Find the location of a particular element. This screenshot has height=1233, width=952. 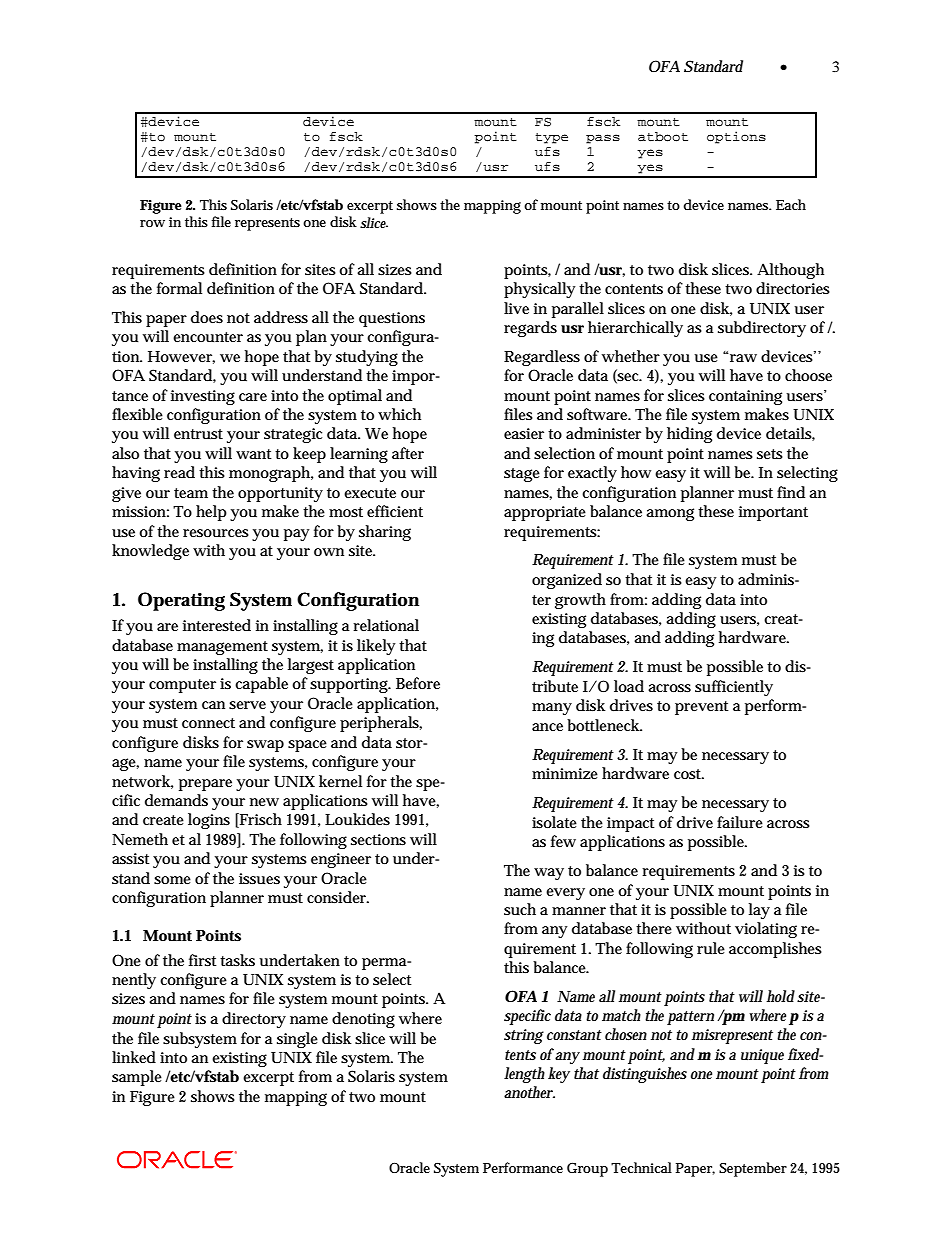

September is located at coordinates (753, 1169).
